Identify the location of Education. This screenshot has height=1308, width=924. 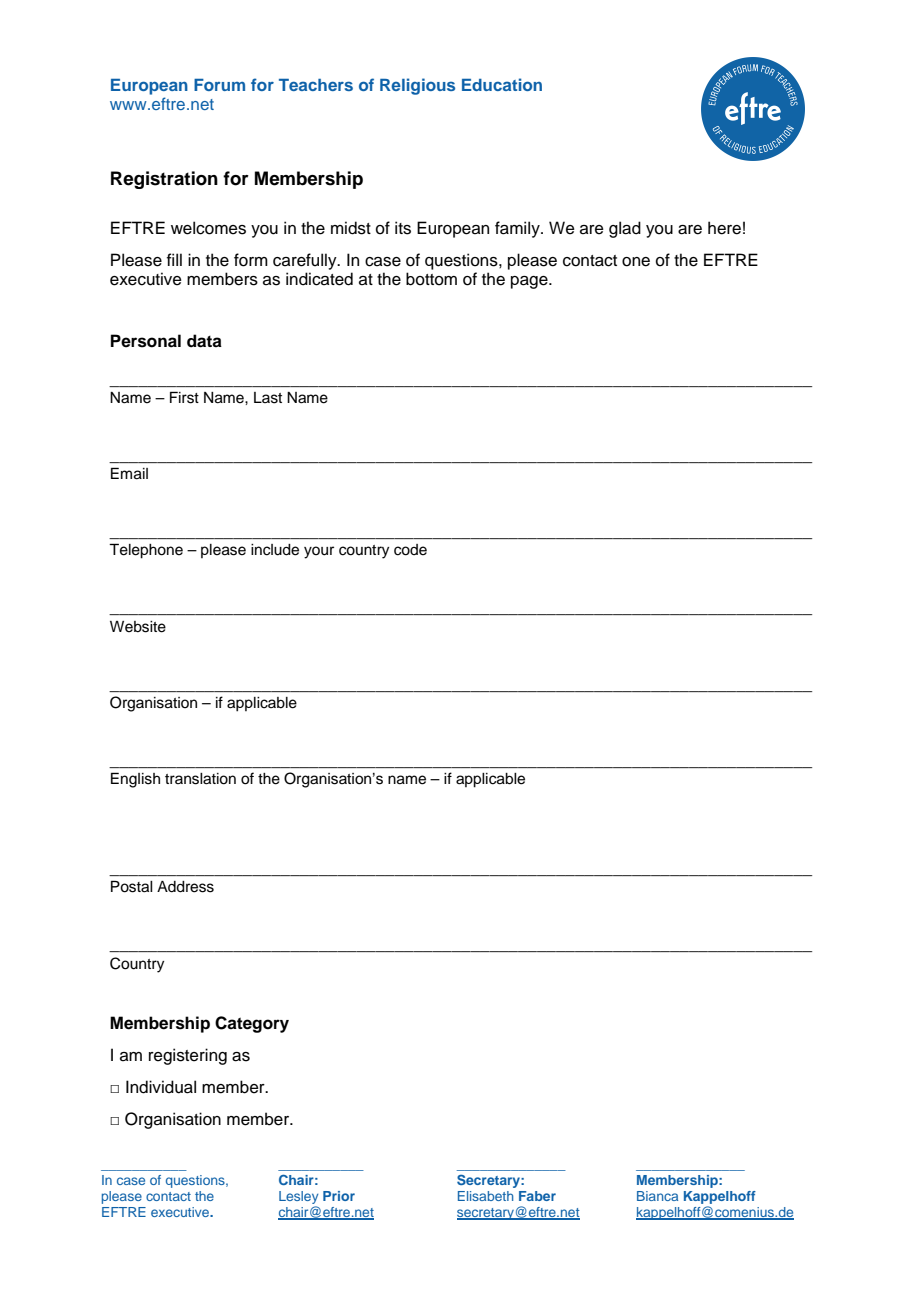
(502, 84).
